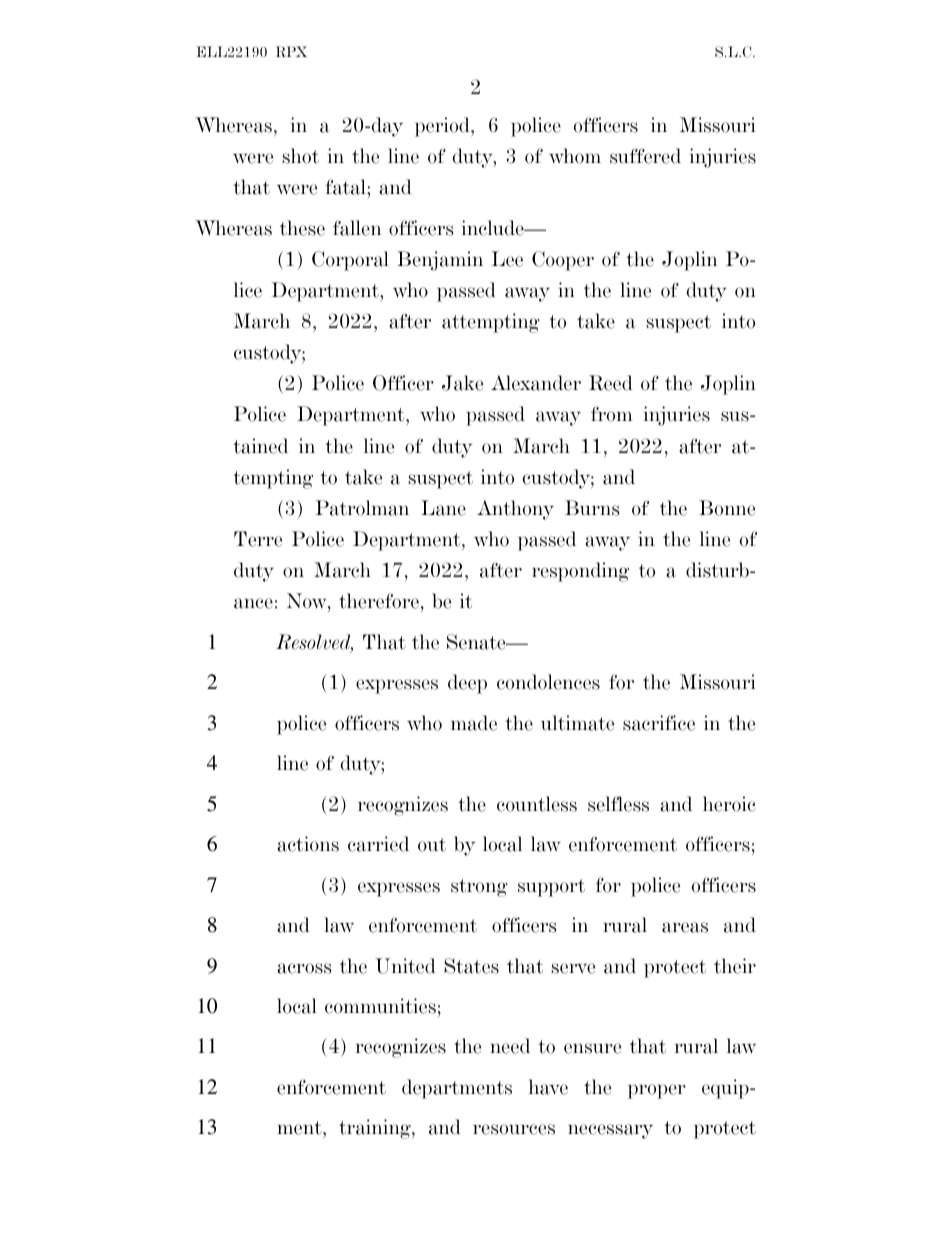  Describe the element at coordinates (479, 888) in the screenshot. I see `strong` at that location.
